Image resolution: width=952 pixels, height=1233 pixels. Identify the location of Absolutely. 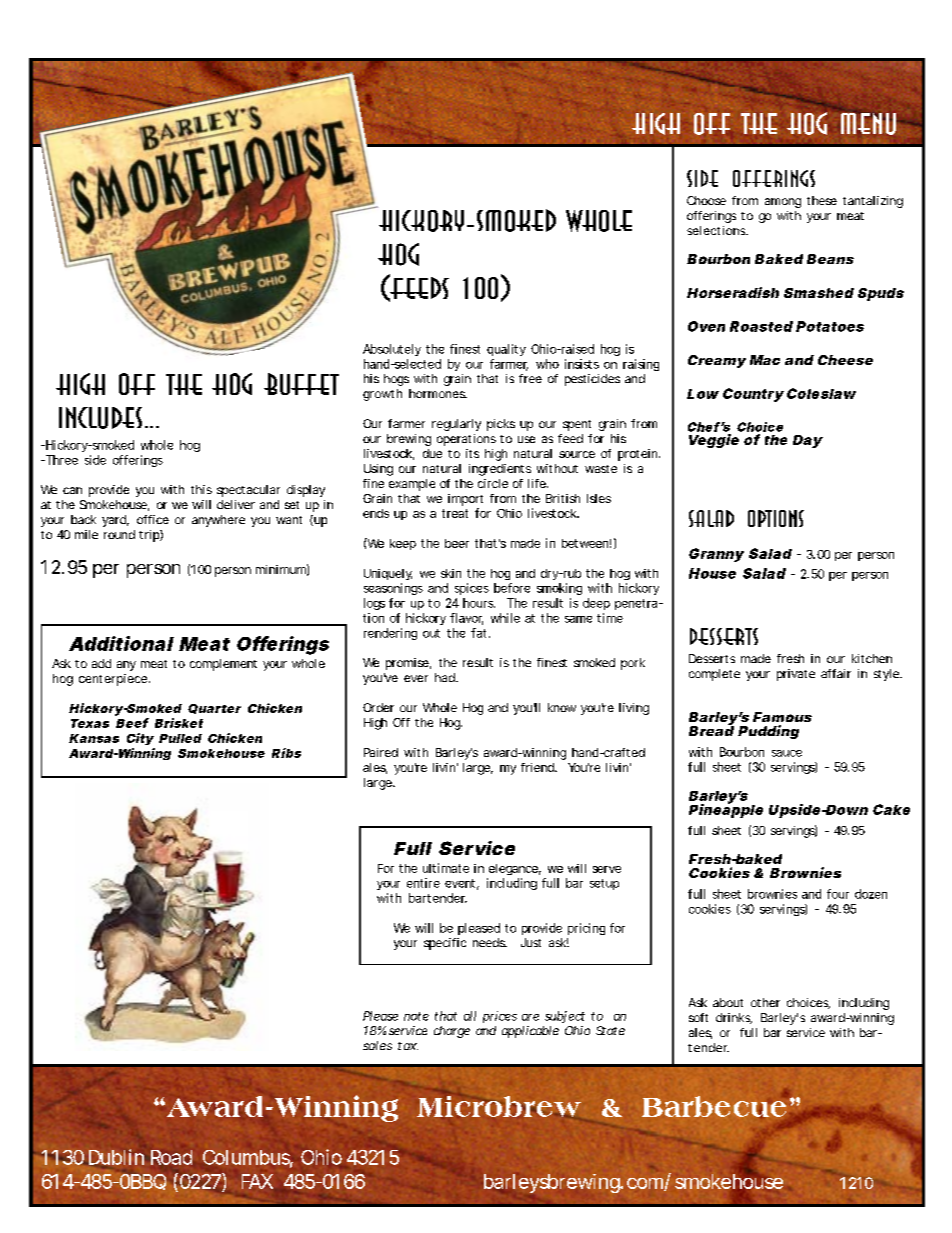
(392, 350).
